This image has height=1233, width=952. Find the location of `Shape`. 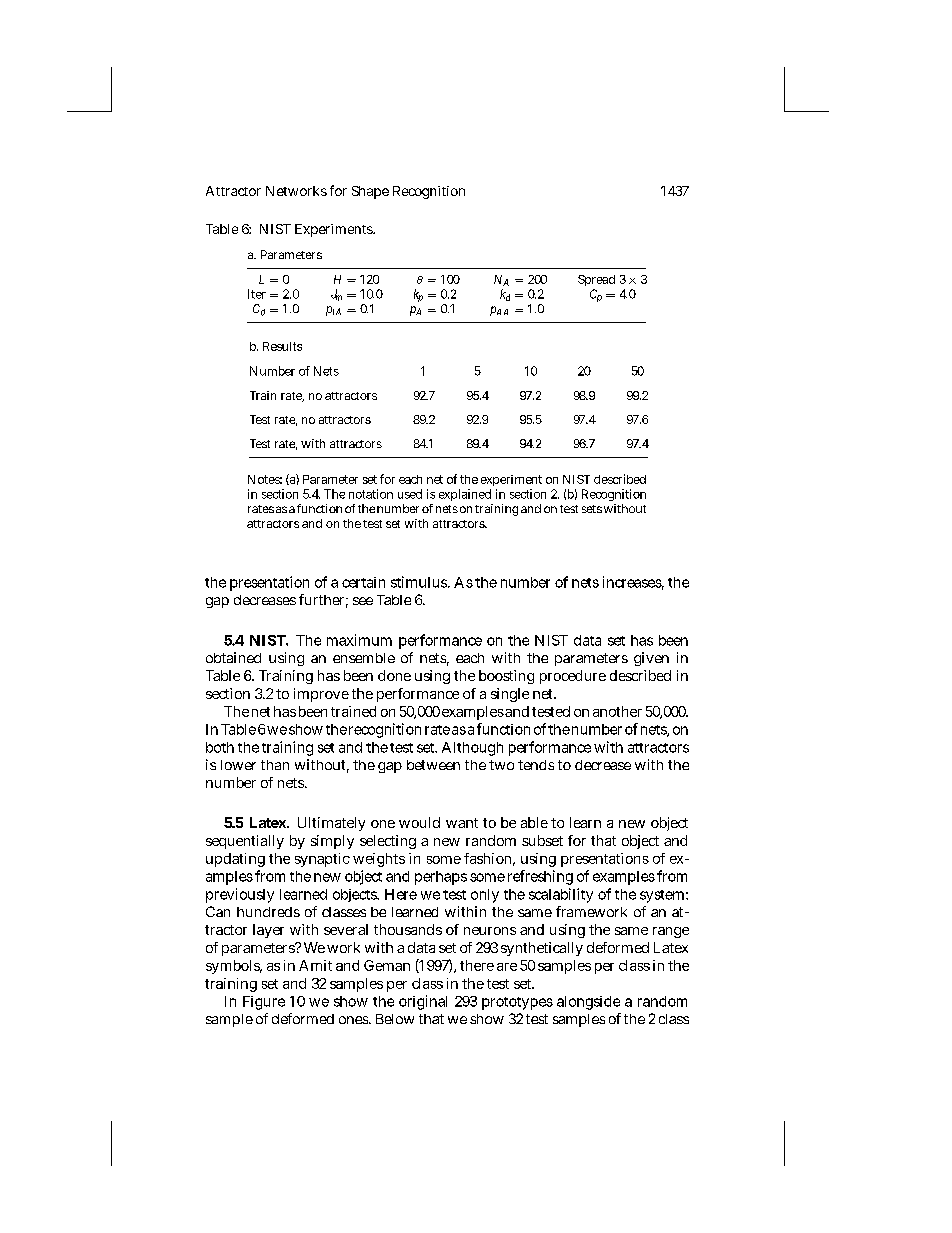

Shape is located at coordinates (370, 192).
